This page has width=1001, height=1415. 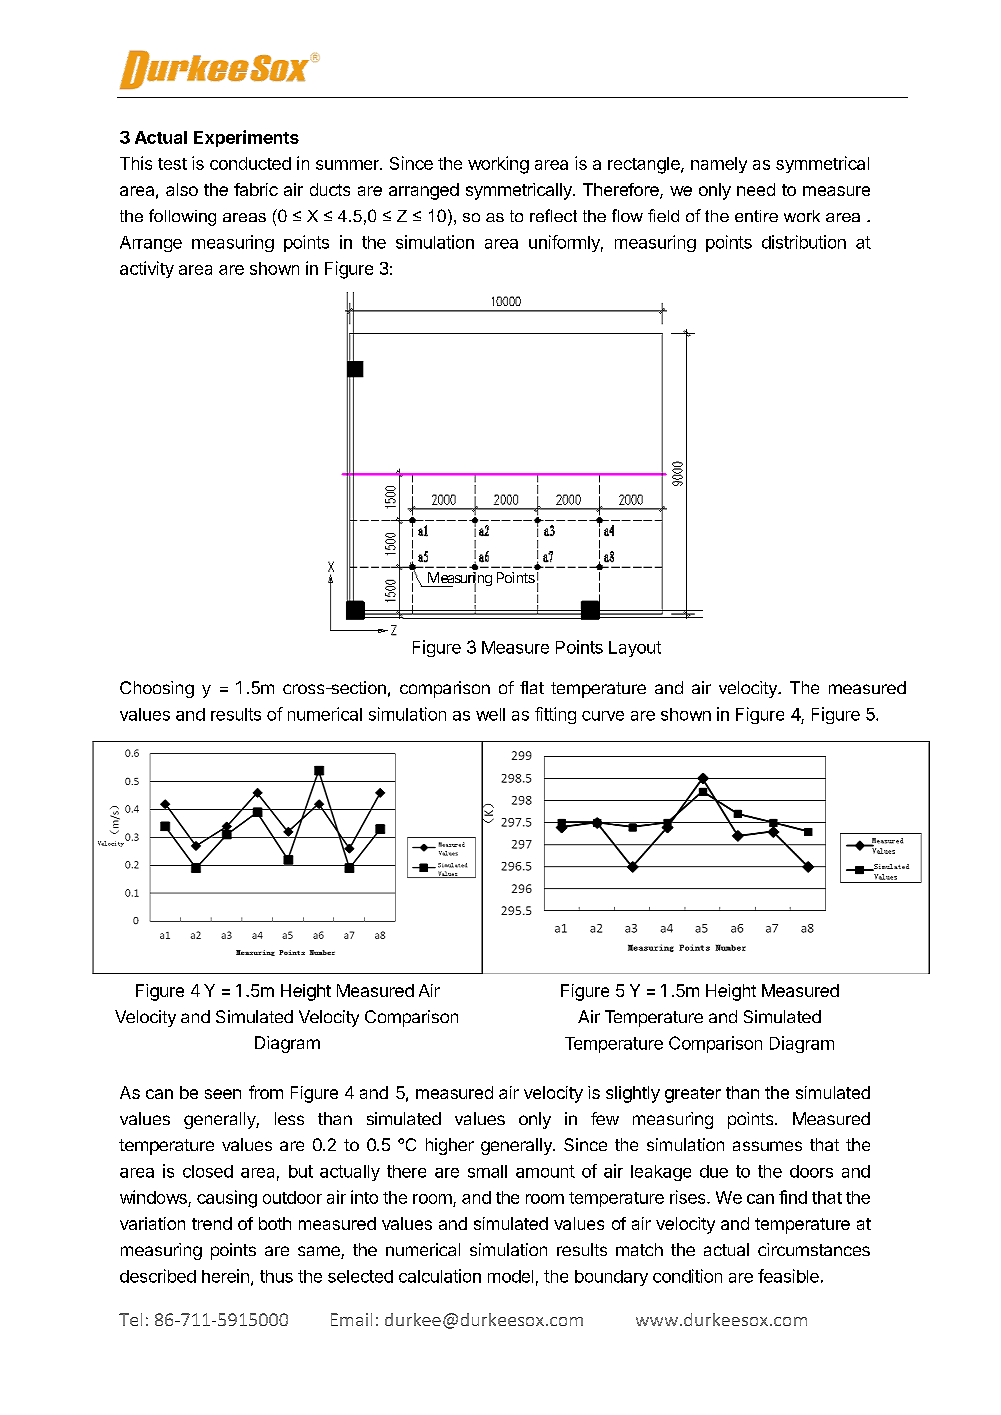 I want to click on seen, so click(x=223, y=1094).
